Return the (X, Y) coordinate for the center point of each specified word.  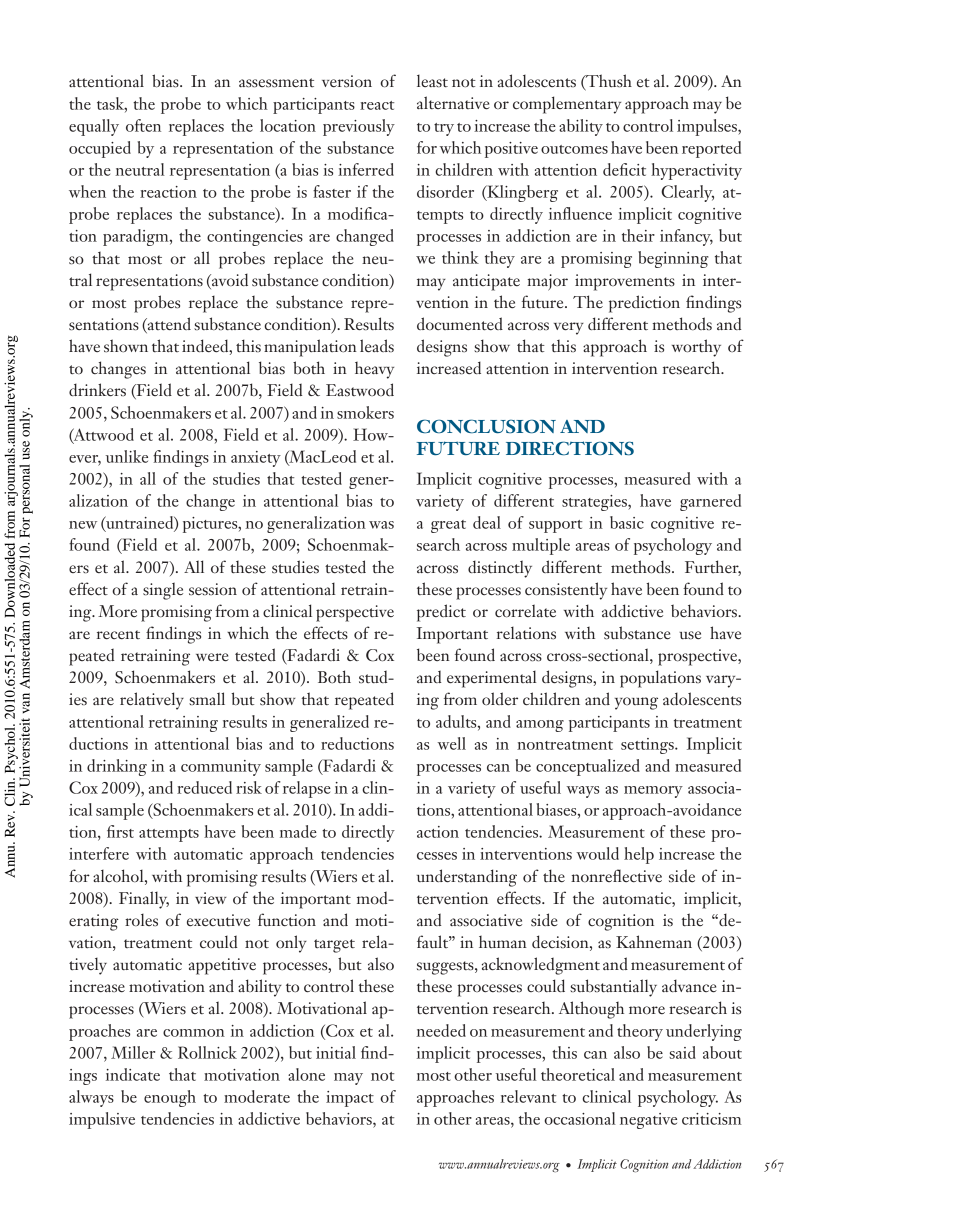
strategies (595, 503)
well (452, 743)
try (444, 129)
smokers (365, 412)
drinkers (97, 390)
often (143, 125)
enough (170, 1098)
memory (653, 792)
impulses (708, 127)
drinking (117, 767)
